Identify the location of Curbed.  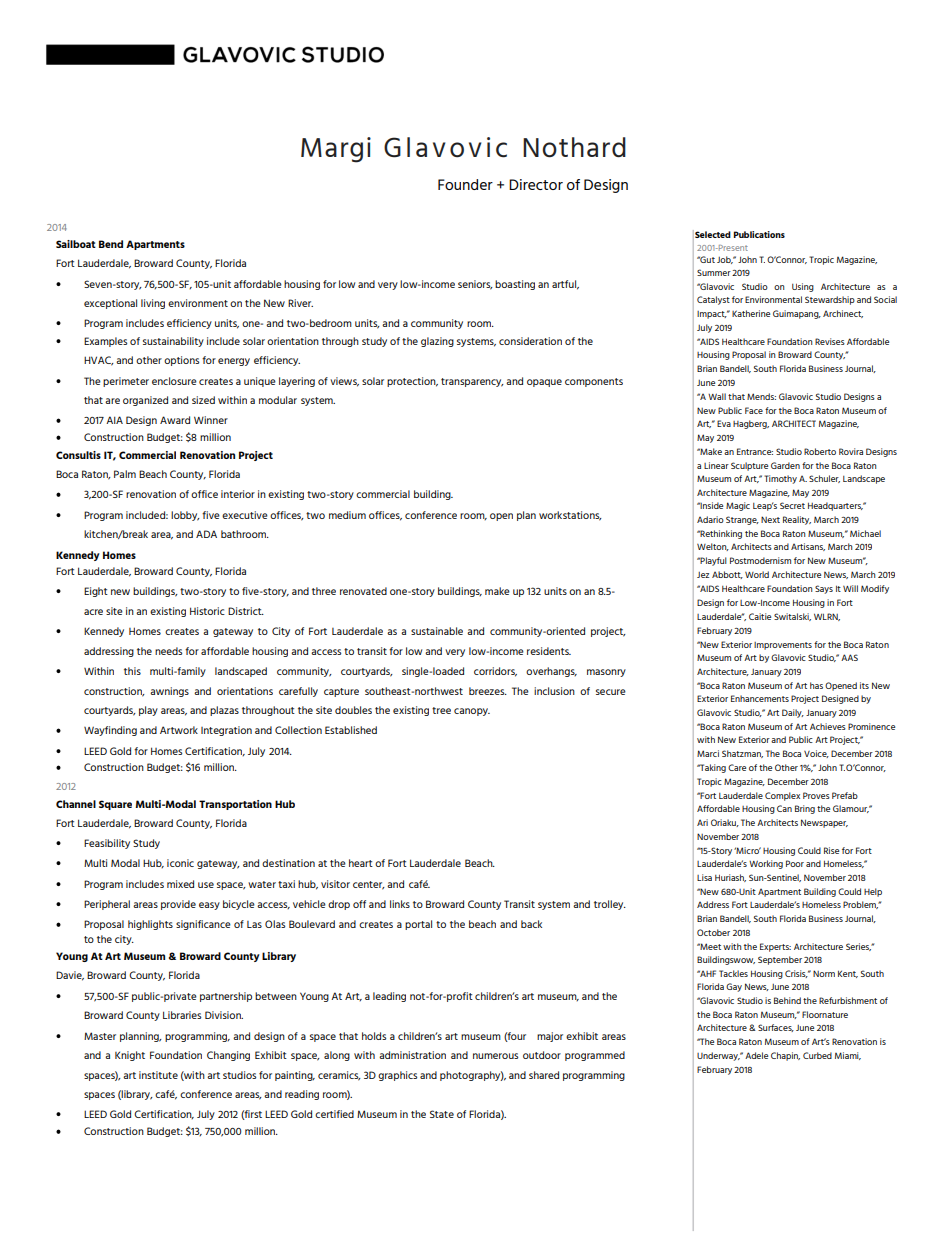
(817, 1055).
